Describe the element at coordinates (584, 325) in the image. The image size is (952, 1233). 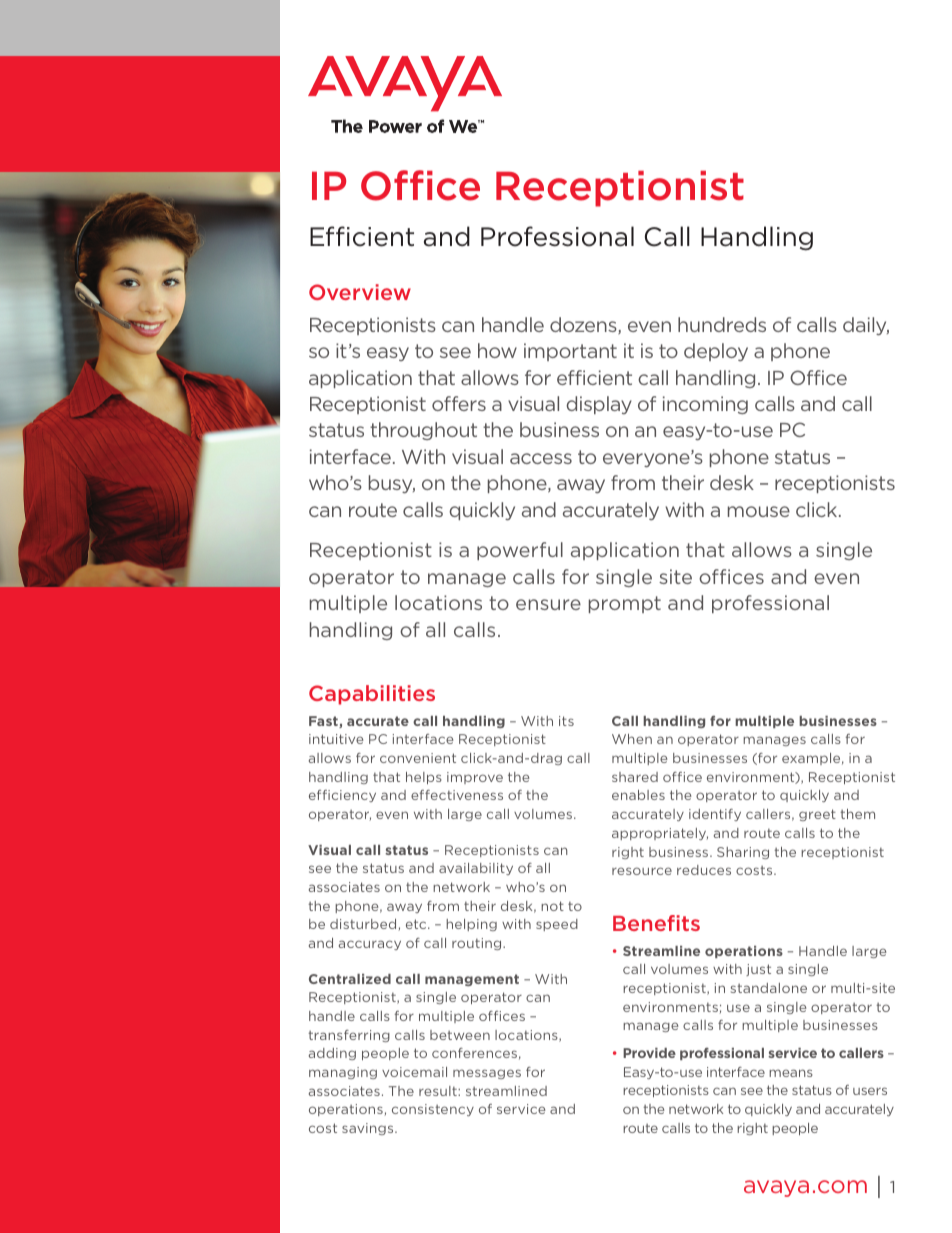
I see `dozens` at that location.
